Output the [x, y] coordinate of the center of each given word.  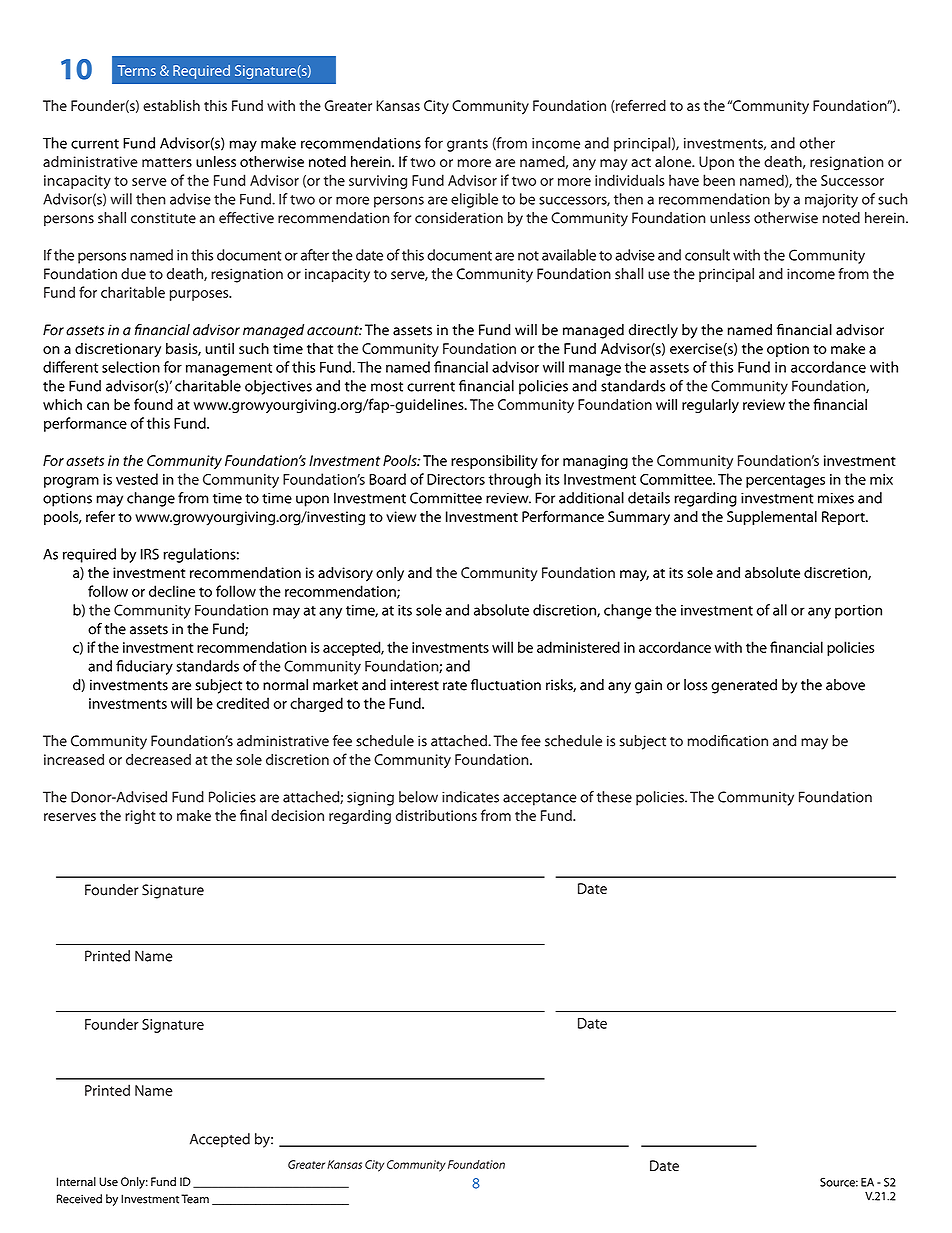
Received [79, 1199]
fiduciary [144, 667]
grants [467, 145]
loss [695, 685]
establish [171, 106]
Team [195, 1199]
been [719, 180]
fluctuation [506, 685]
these [614, 797]
